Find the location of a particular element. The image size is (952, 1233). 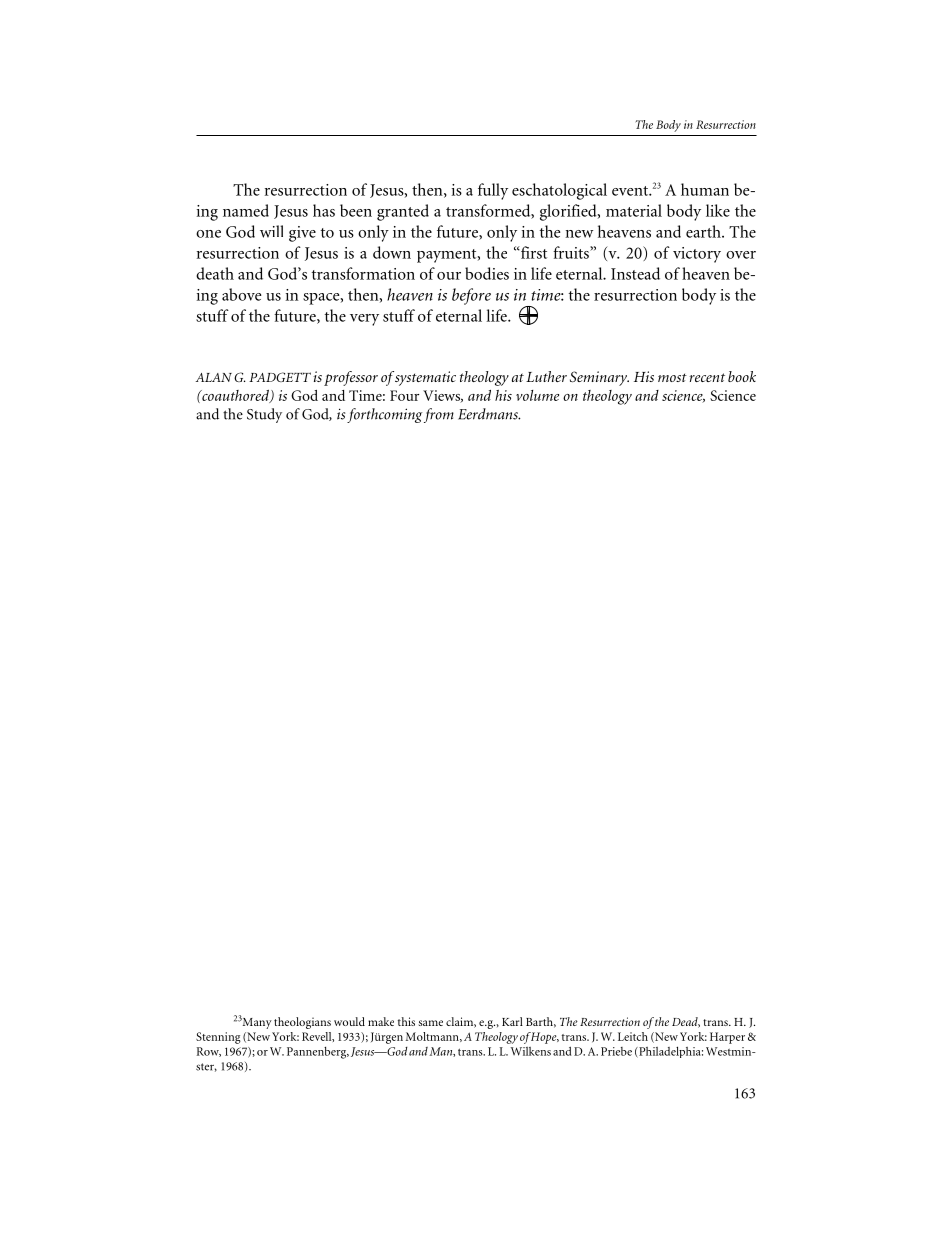

would is located at coordinates (349, 1021).
